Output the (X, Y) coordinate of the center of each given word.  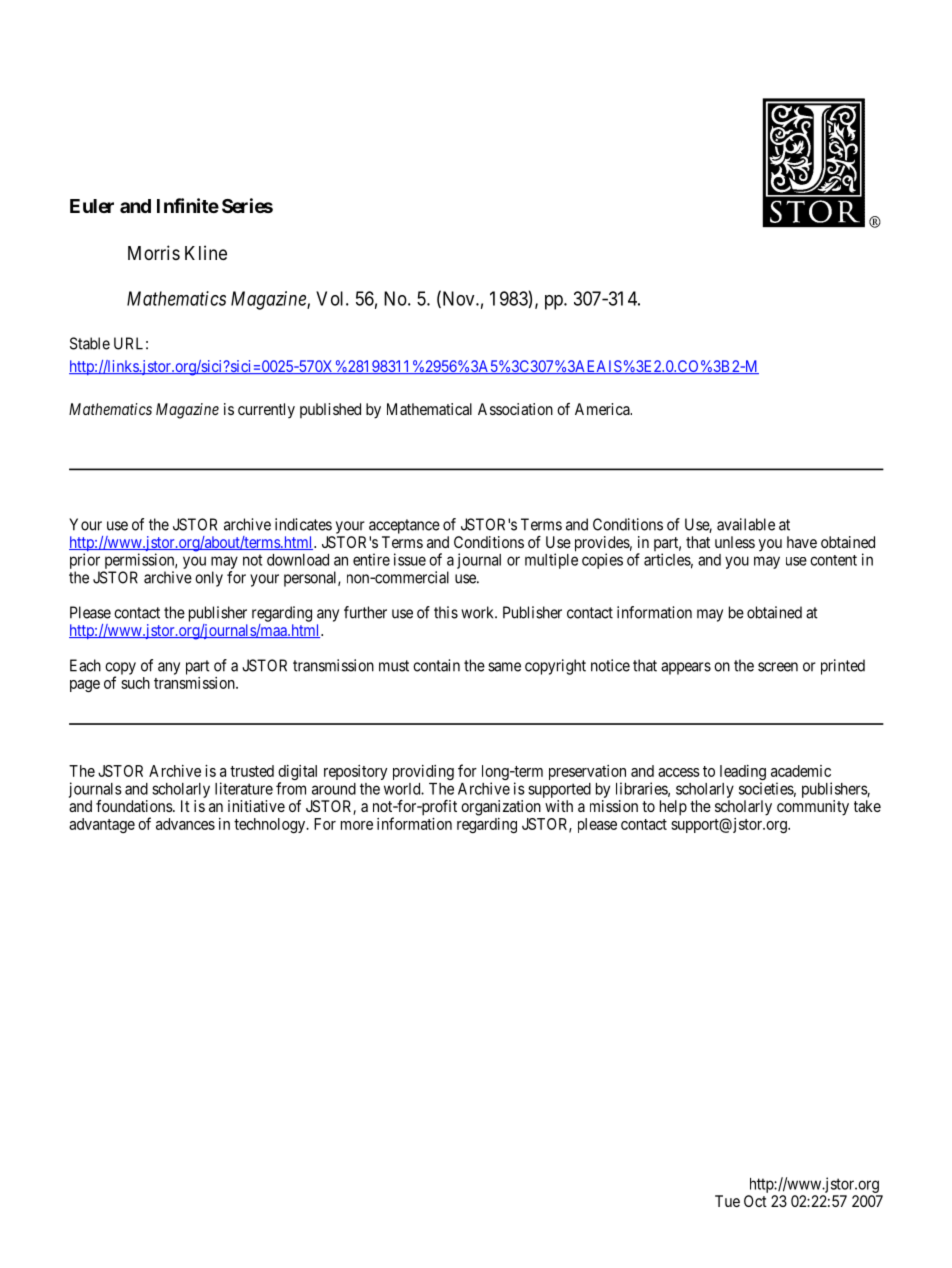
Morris (154, 252)
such (135, 683)
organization (501, 808)
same (504, 667)
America (603, 409)
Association (515, 409)
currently (266, 411)
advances (185, 824)
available (746, 524)
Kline (206, 252)
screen (778, 667)
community (813, 808)
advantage (102, 825)
